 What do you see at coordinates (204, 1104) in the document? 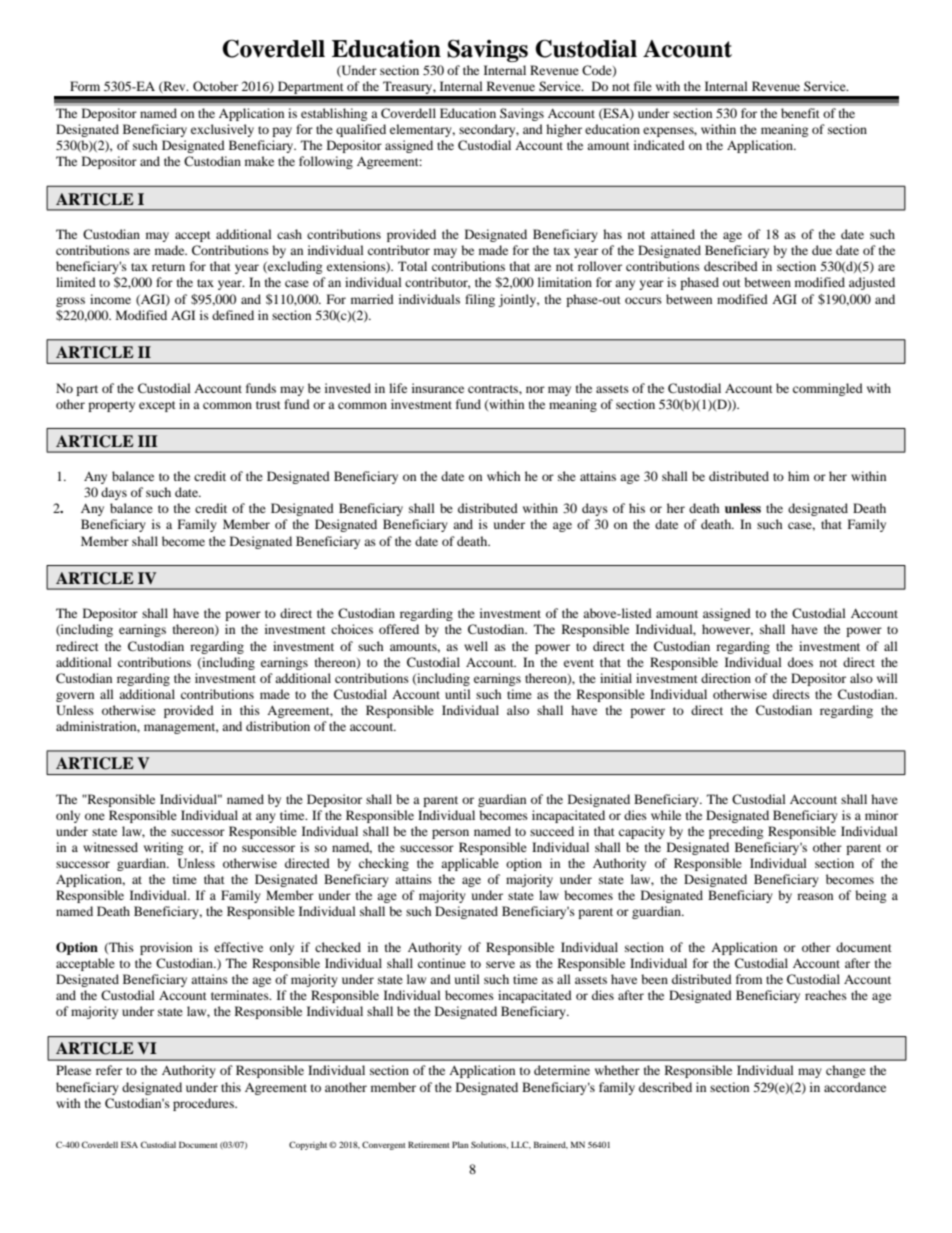
I see `procedures` at bounding box center [204, 1104].
